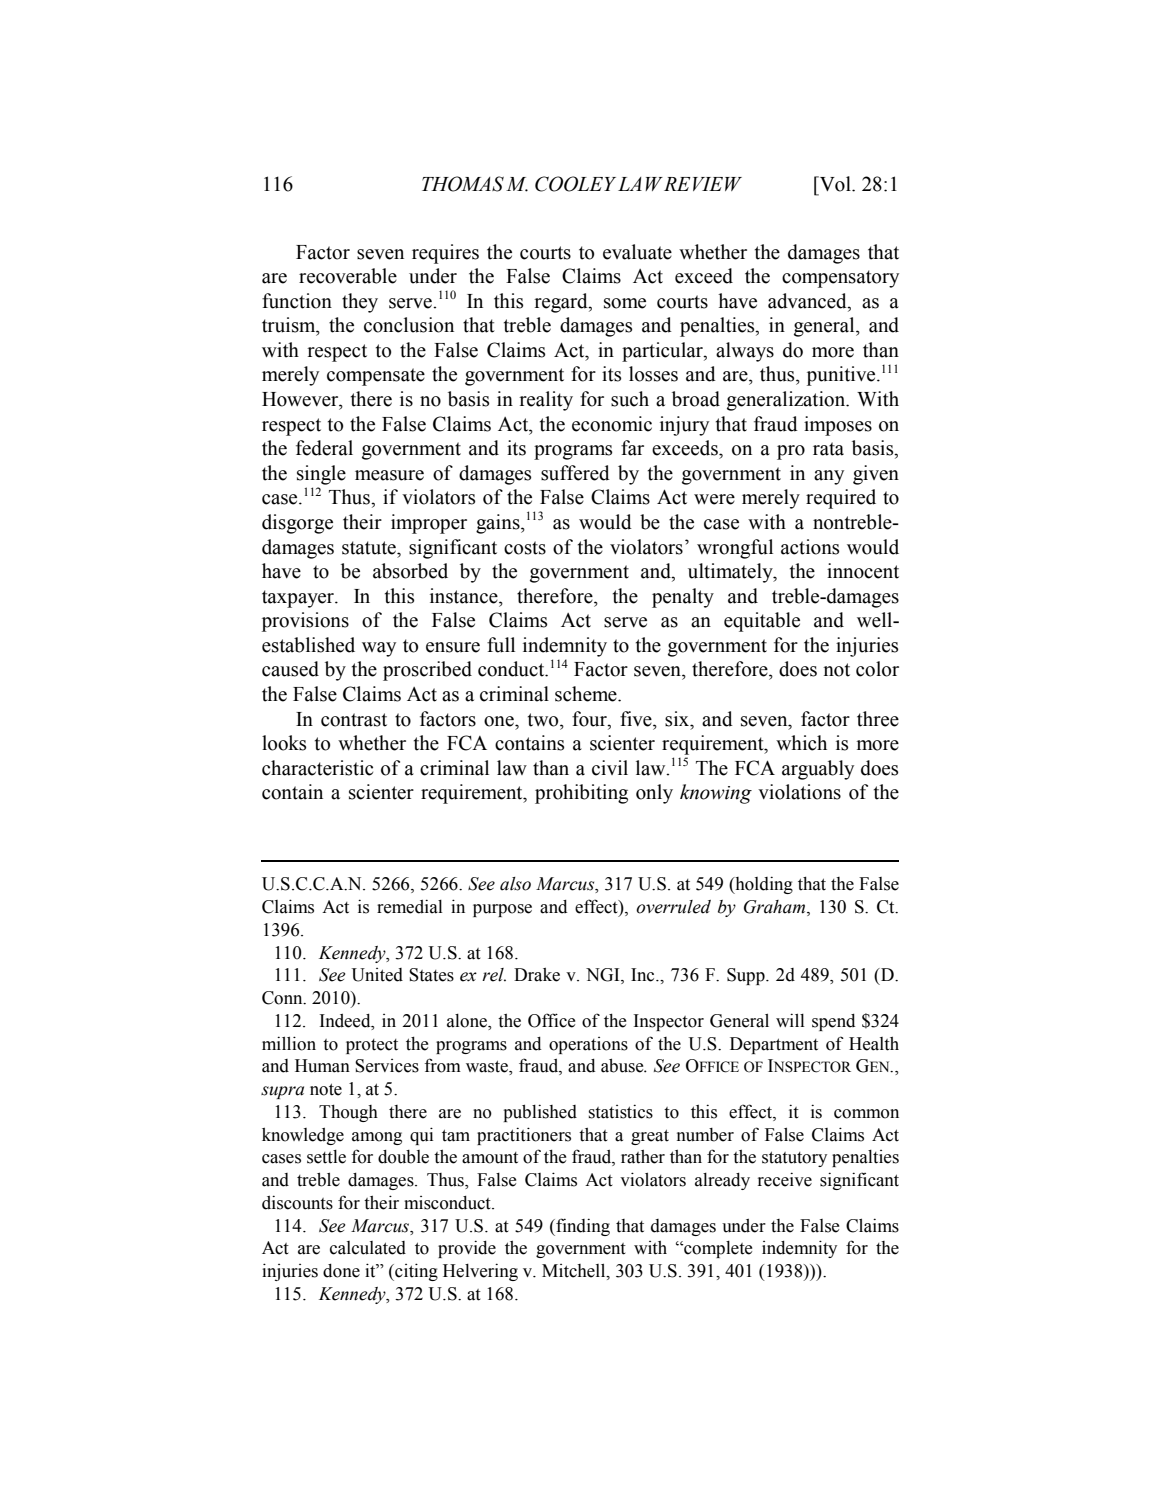  Describe the element at coordinates (810, 547) in the image. I see `actions` at that location.
